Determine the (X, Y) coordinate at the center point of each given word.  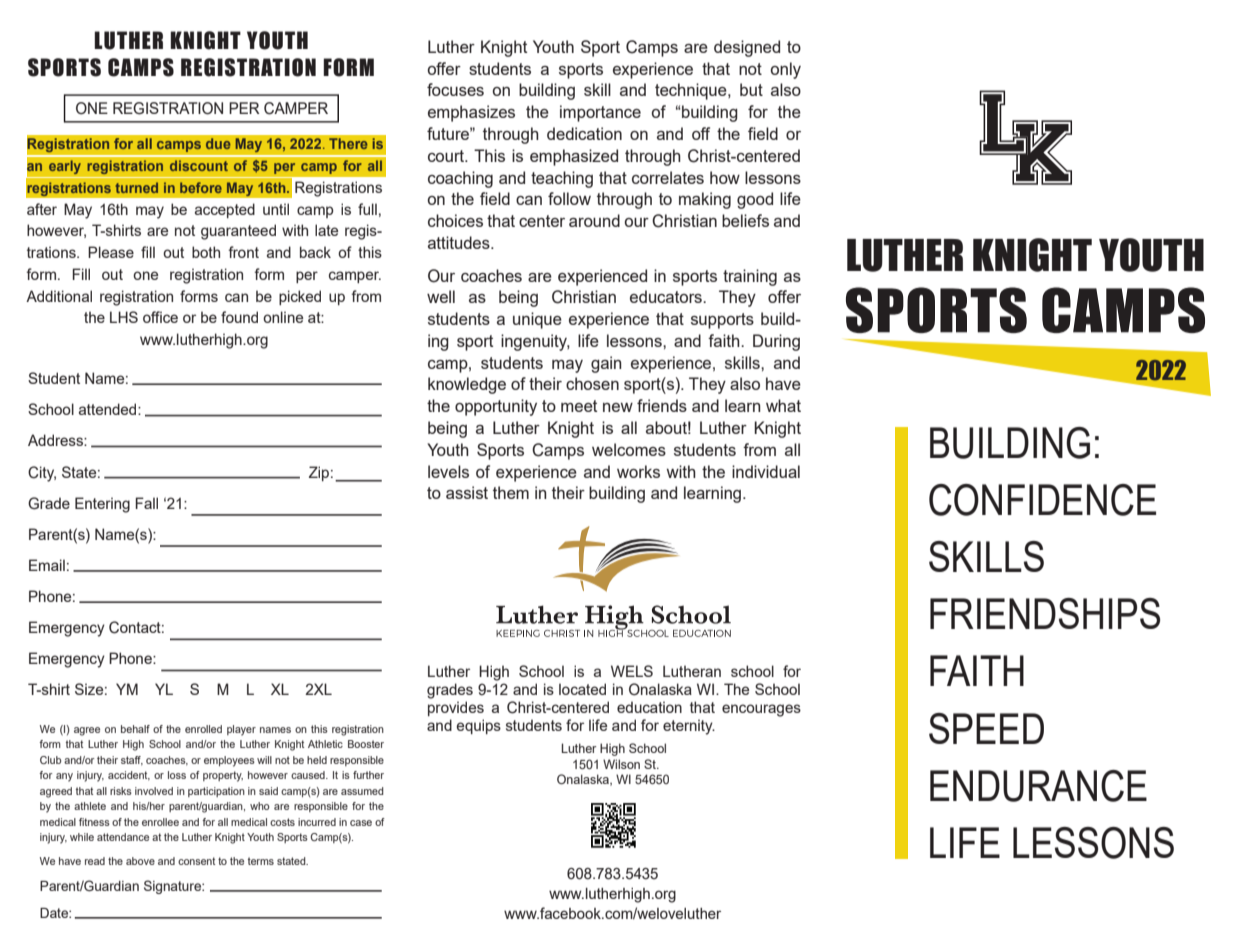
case (361, 823)
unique (537, 320)
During (776, 342)
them (511, 492)
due (218, 143)
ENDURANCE (1038, 786)
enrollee (160, 822)
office (160, 317)
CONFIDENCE (1042, 500)
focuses (455, 89)
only (785, 70)
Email (47, 565)
